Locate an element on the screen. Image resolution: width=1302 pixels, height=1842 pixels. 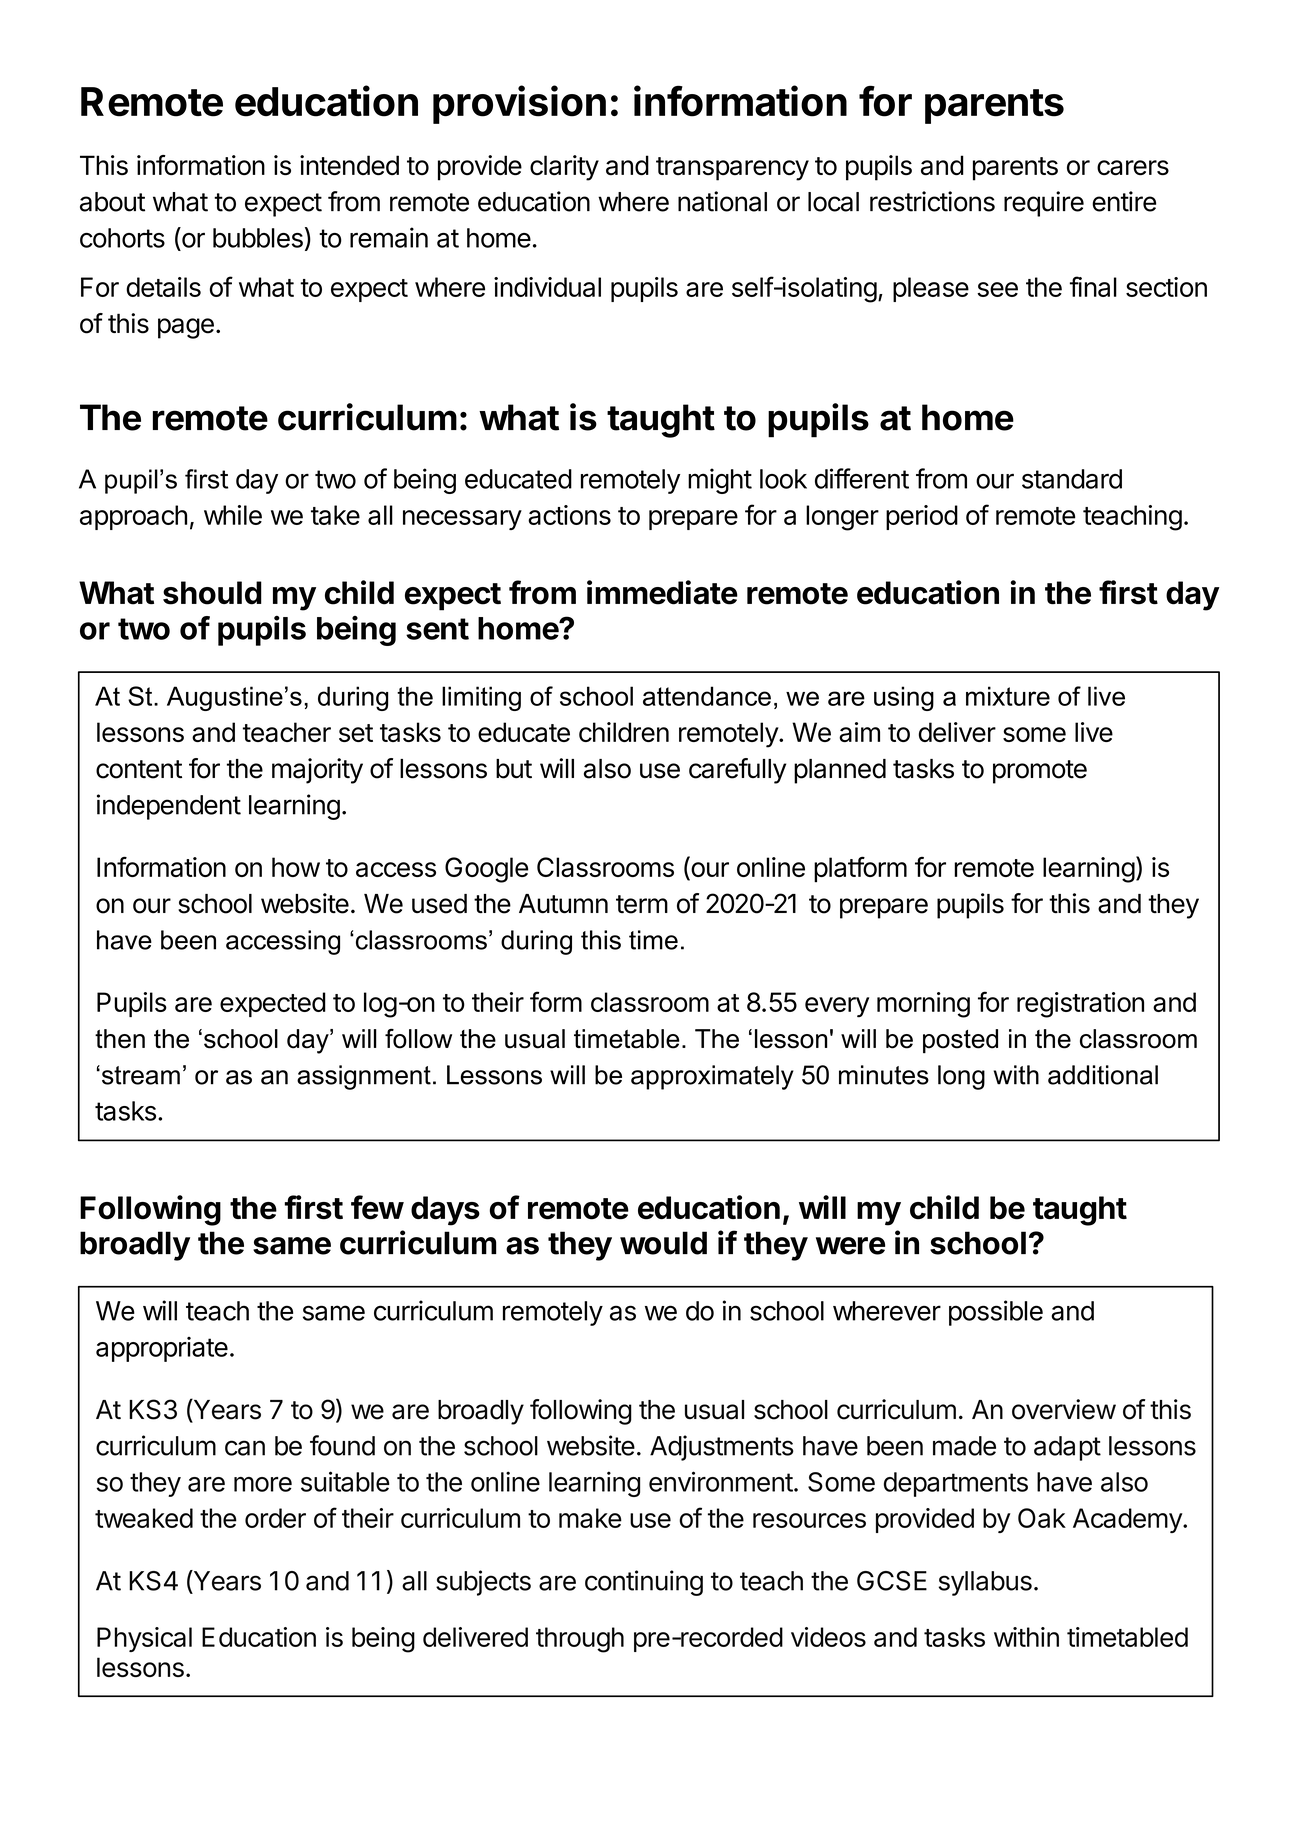
additional is located at coordinates (1103, 1075).
